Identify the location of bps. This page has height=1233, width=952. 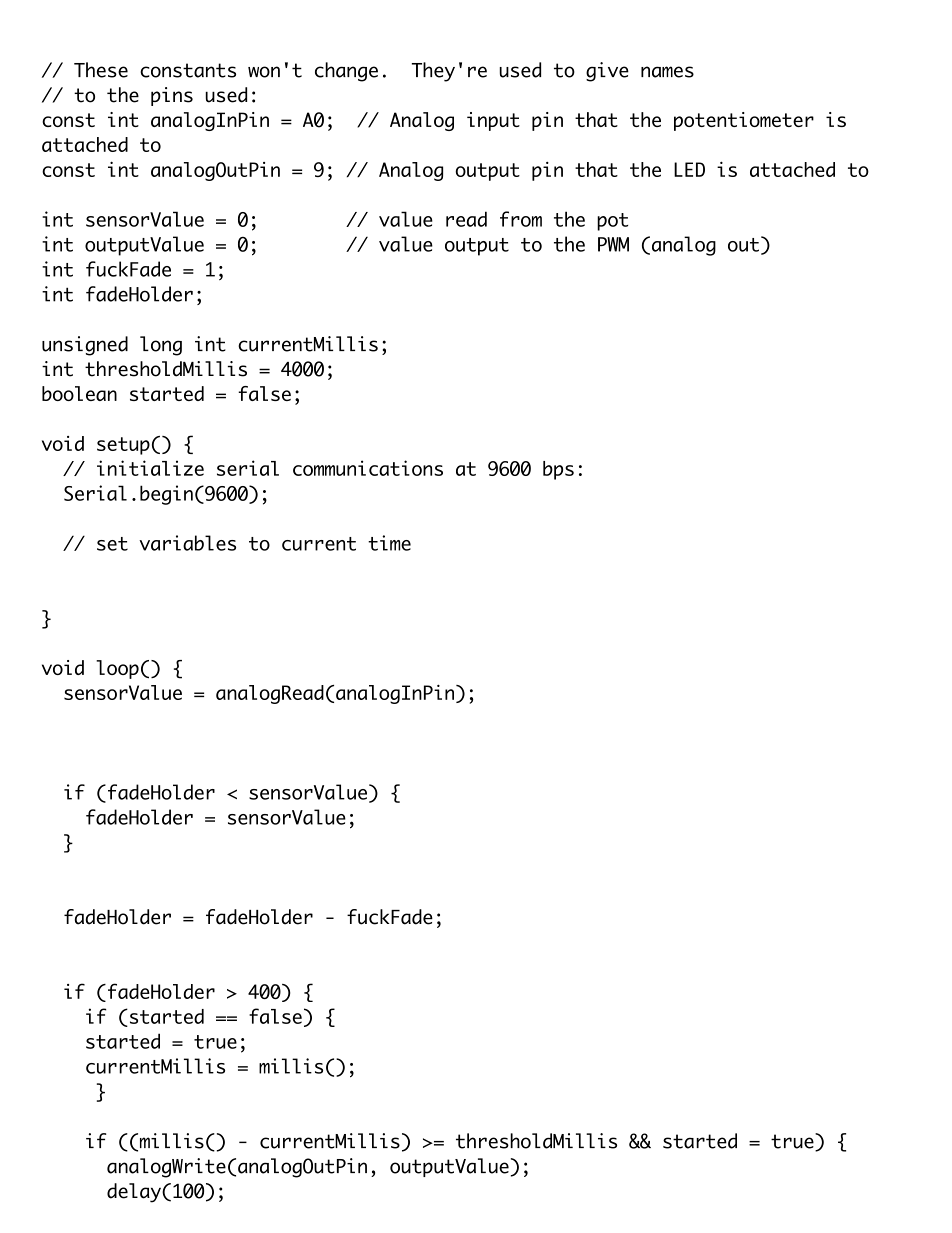
(558, 470).
